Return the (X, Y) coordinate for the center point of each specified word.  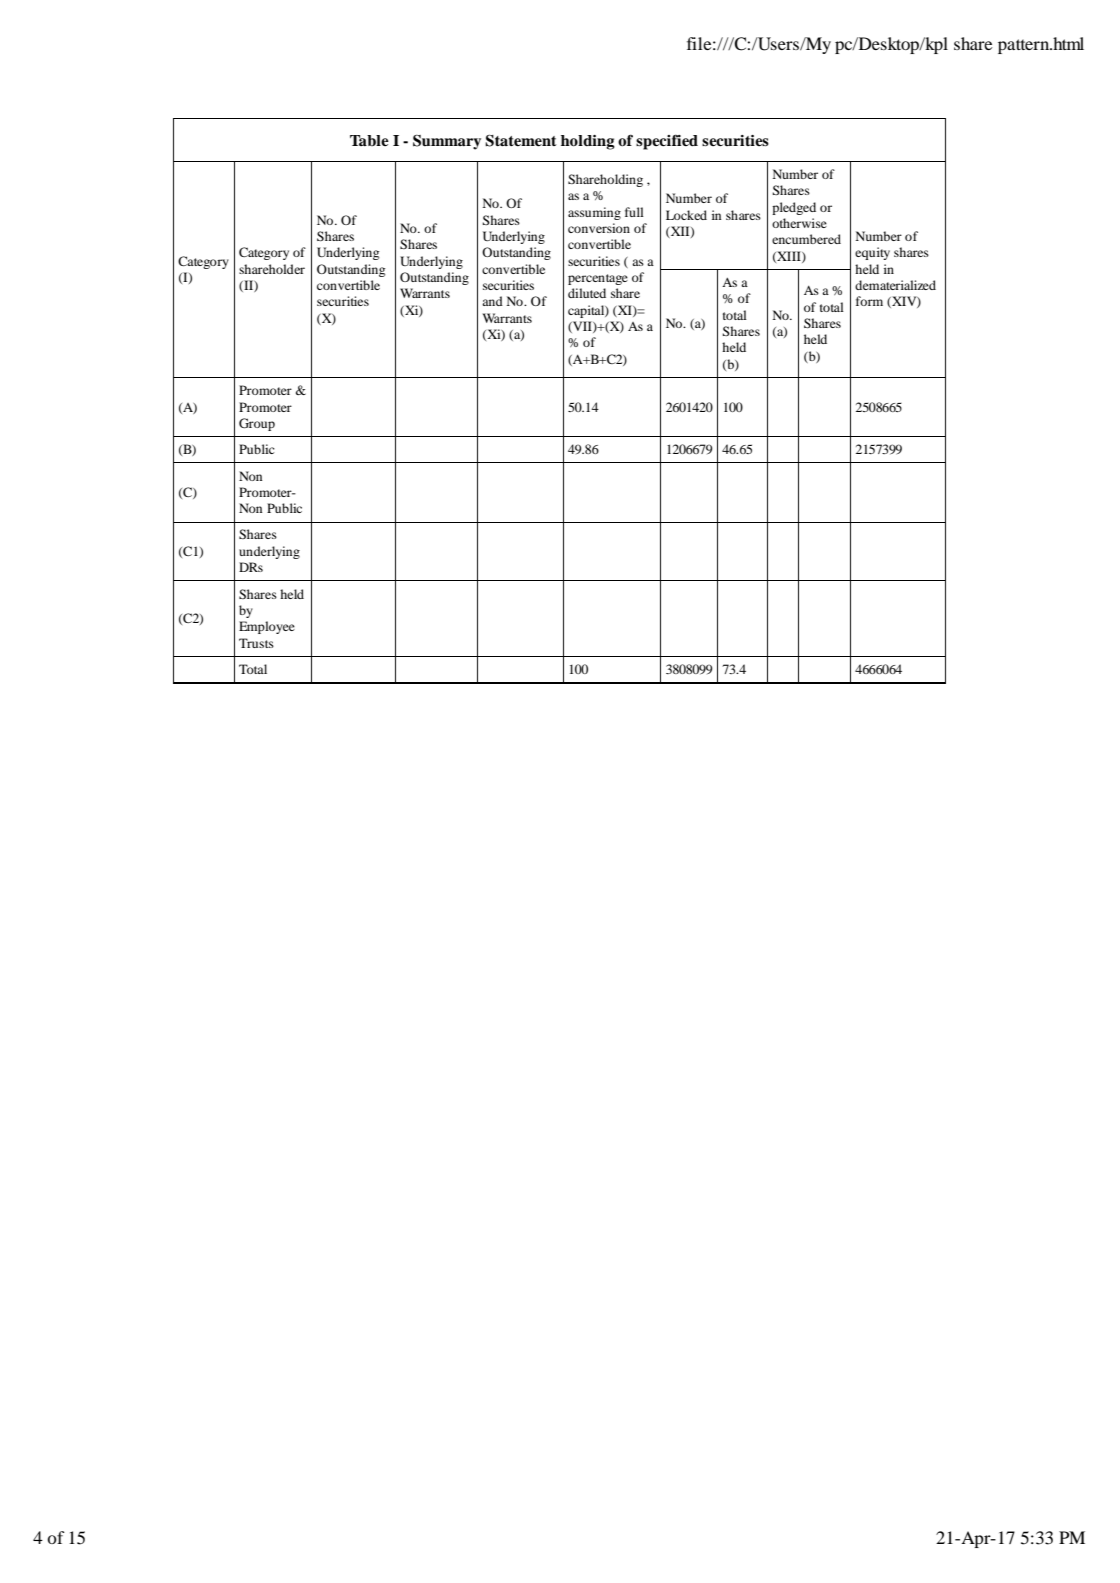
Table (369, 140)
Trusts (256, 643)
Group (257, 424)
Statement (521, 141)
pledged (794, 208)
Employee (267, 627)
